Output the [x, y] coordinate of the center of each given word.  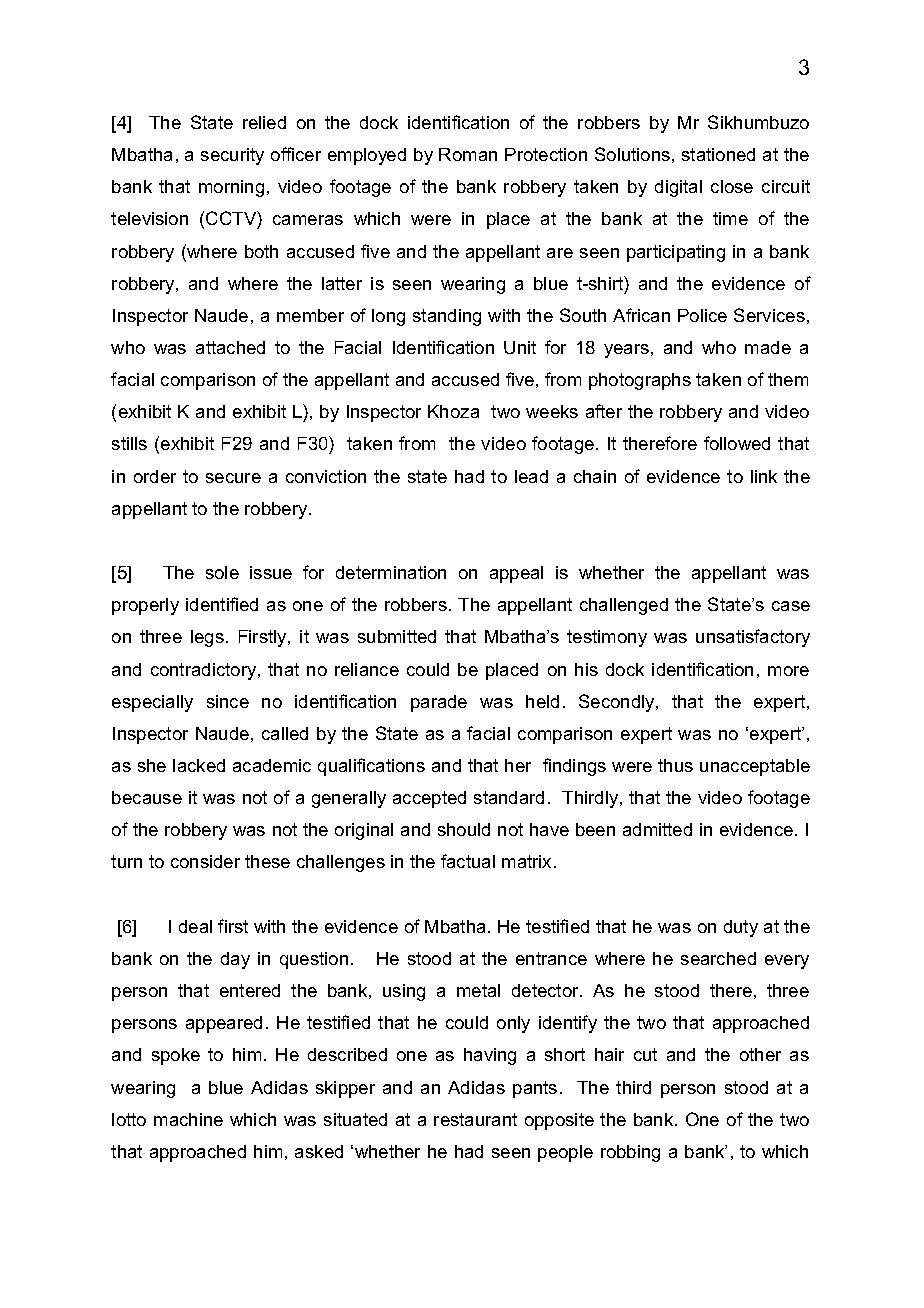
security [232, 156]
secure [233, 478]
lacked [199, 765]
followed [737, 443]
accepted [429, 799]
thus [675, 765]
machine [188, 1119]
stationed [718, 154]
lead [531, 476]
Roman [468, 154]
